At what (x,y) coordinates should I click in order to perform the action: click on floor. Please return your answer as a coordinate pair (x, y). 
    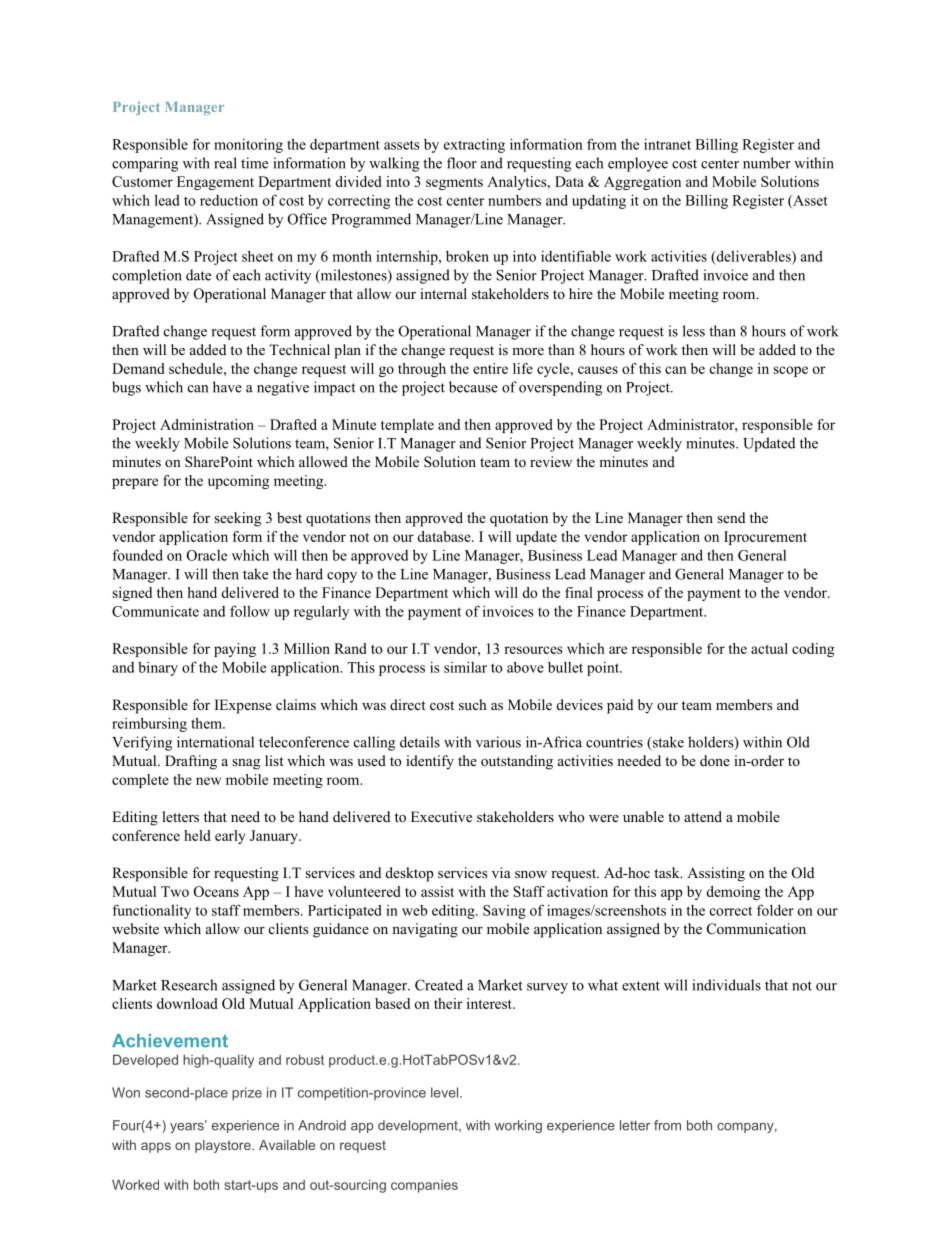
    Looking at the image, I should click on (462, 163).
